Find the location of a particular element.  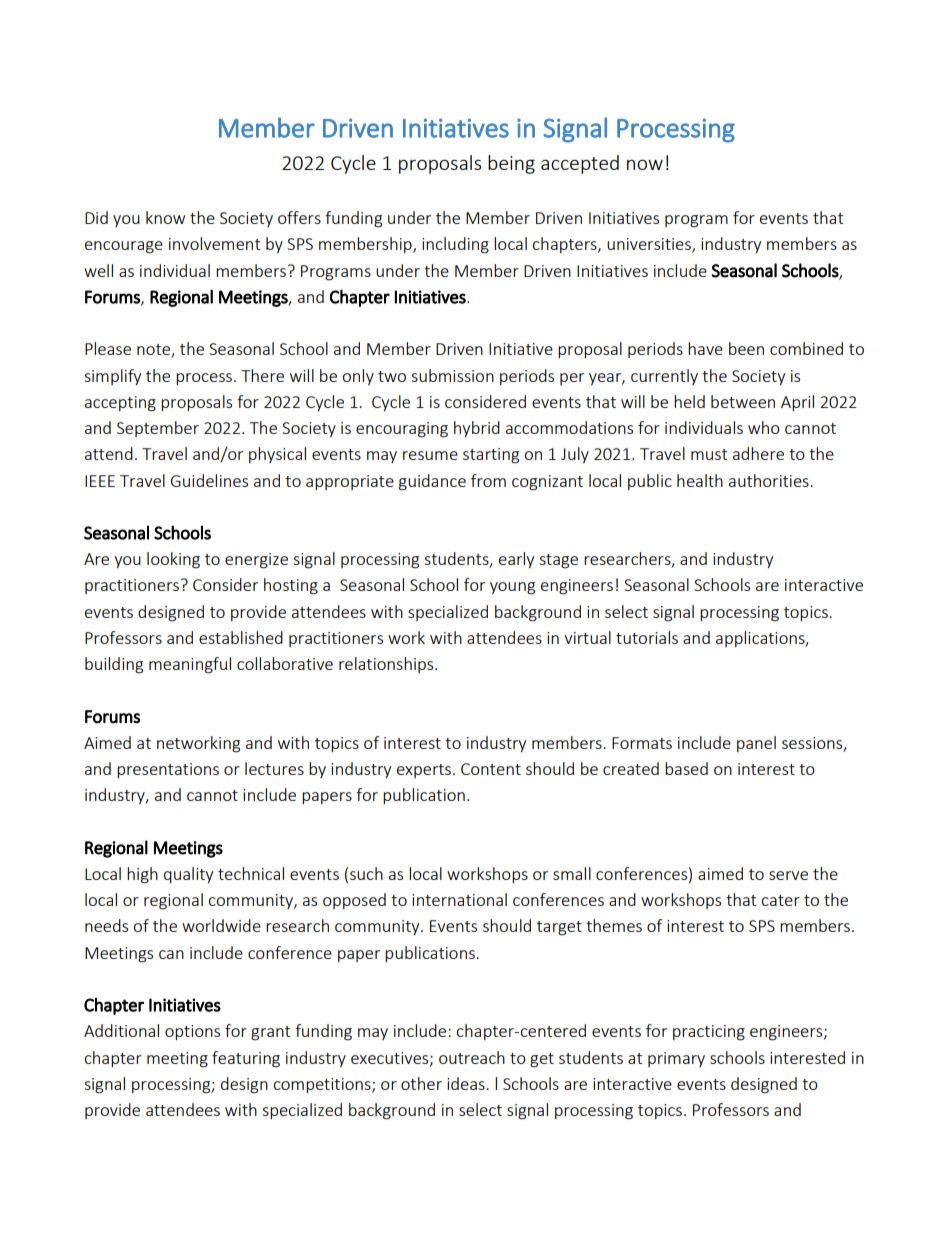

know is located at coordinates (165, 217).
